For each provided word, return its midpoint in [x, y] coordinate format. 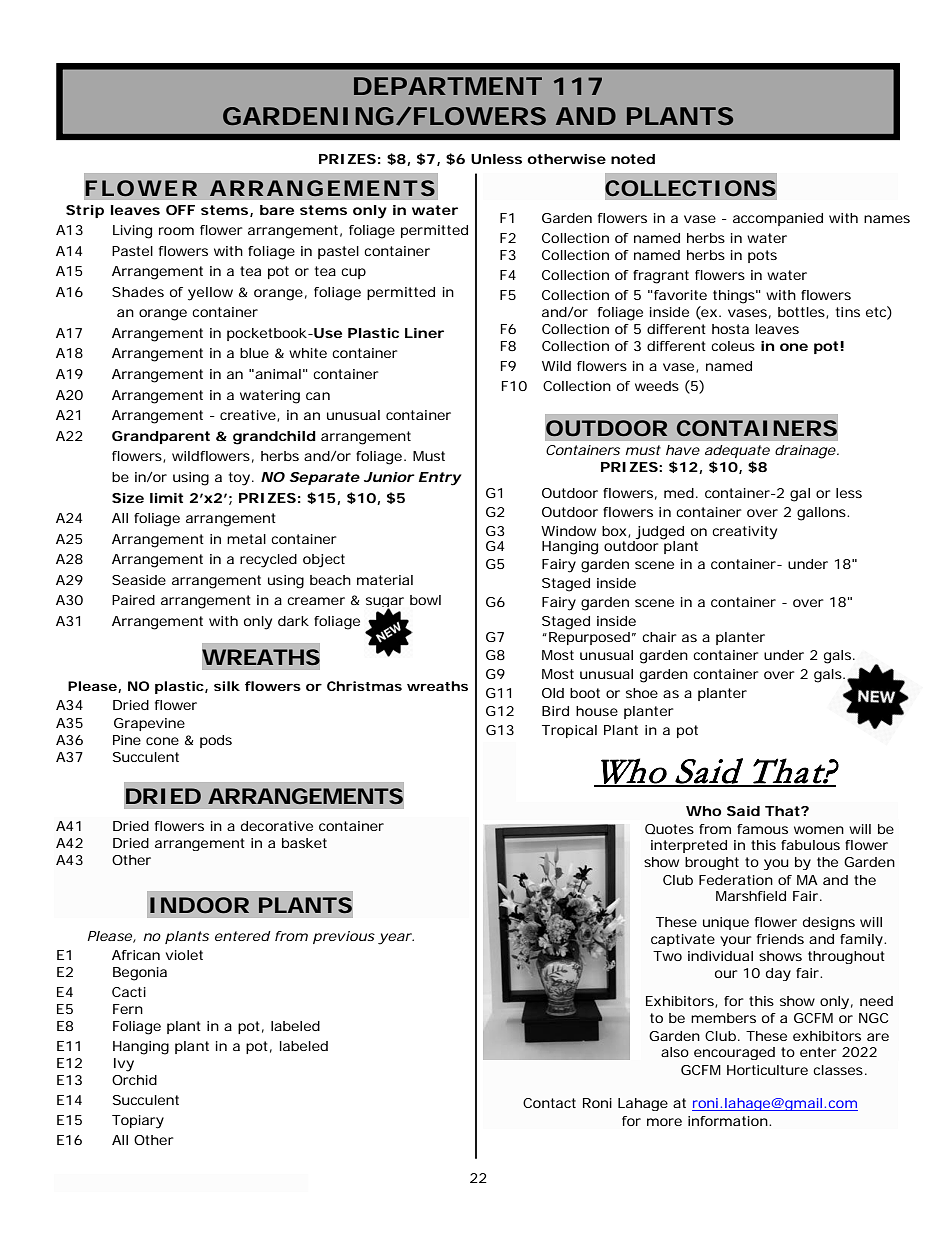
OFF [180, 210]
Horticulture [767, 1070]
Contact [549, 1103]
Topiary [138, 1122]
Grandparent [161, 437]
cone [162, 741]
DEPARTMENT [448, 86]
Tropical [569, 731]
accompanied [778, 219]
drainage [807, 452]
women [819, 830]
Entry [440, 479]
